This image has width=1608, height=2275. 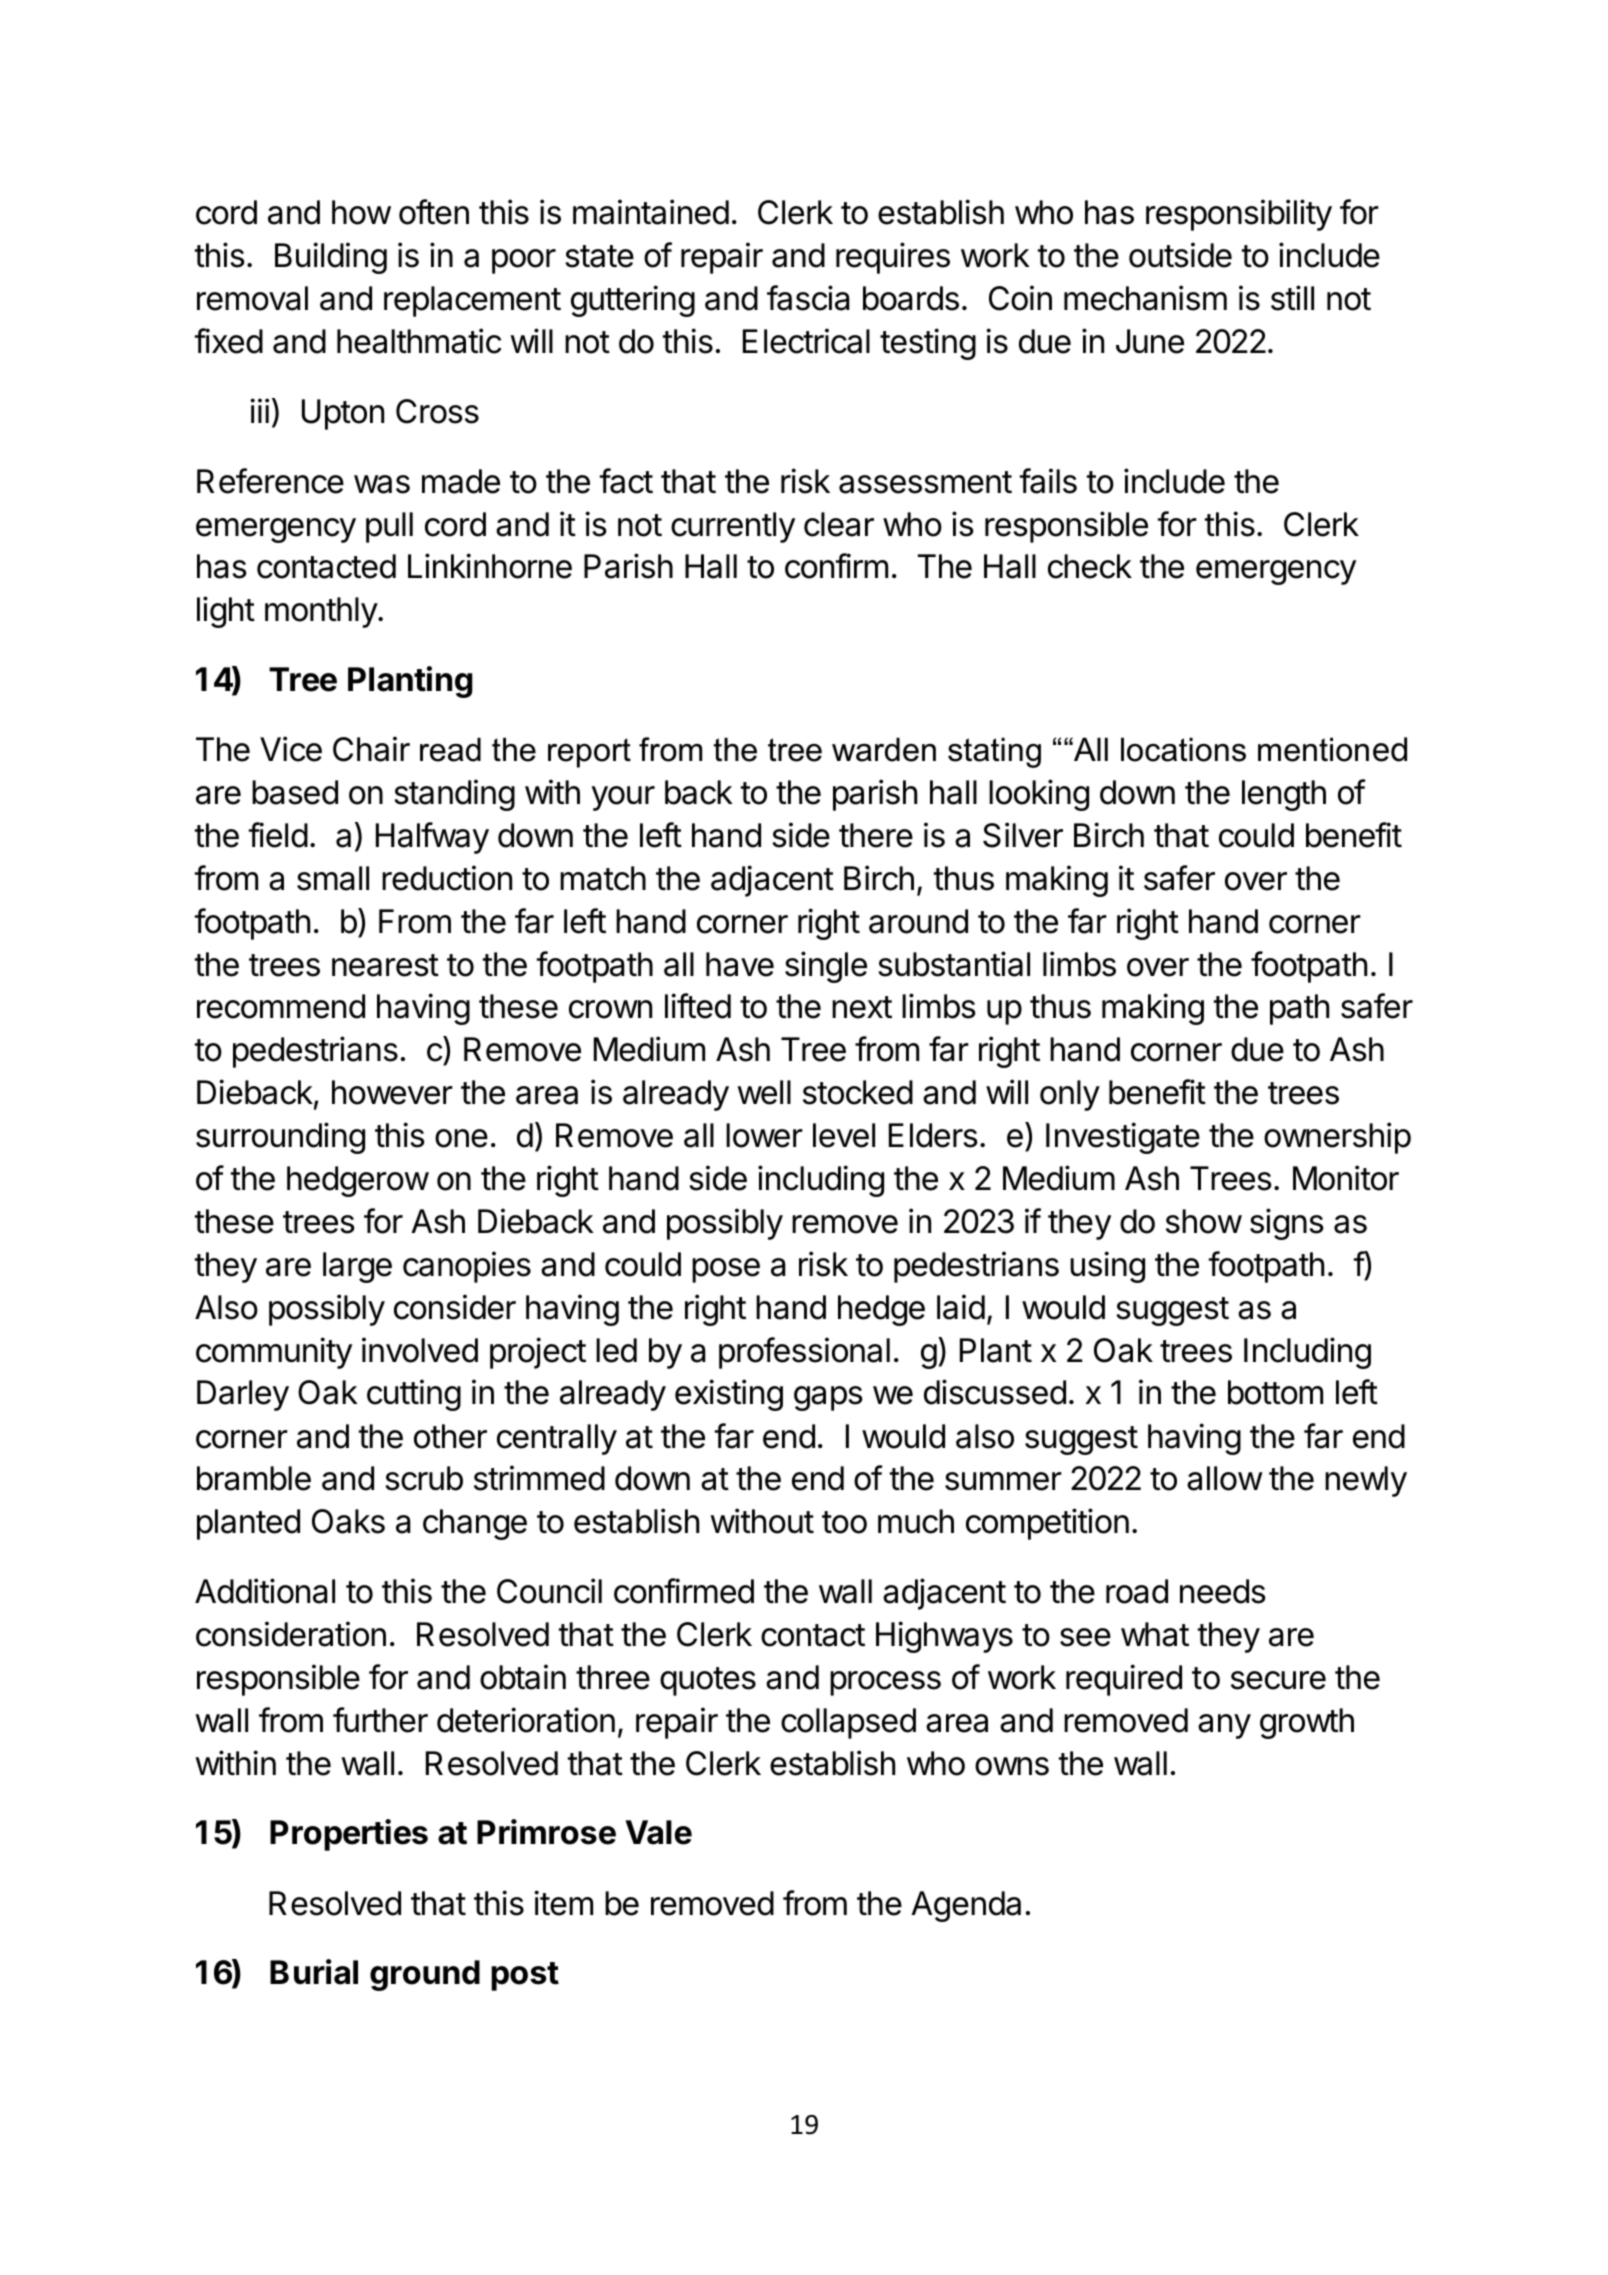 I want to click on length, so click(x=1284, y=795).
